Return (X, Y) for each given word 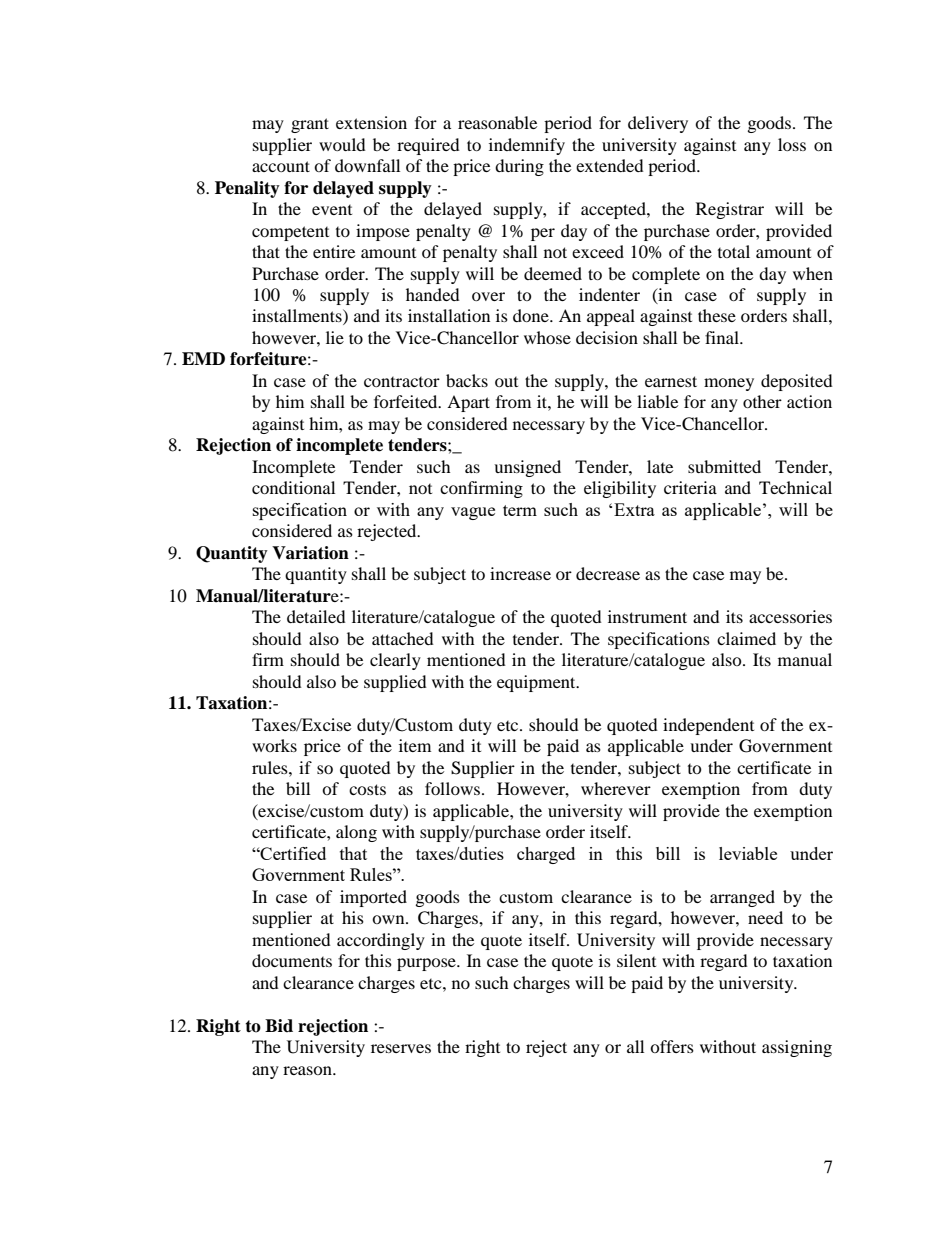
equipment (537, 683)
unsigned (527, 468)
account (281, 166)
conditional (293, 487)
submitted (724, 466)
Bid (279, 1026)
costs (367, 789)
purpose (427, 964)
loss (792, 144)
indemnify (527, 146)
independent (708, 726)
